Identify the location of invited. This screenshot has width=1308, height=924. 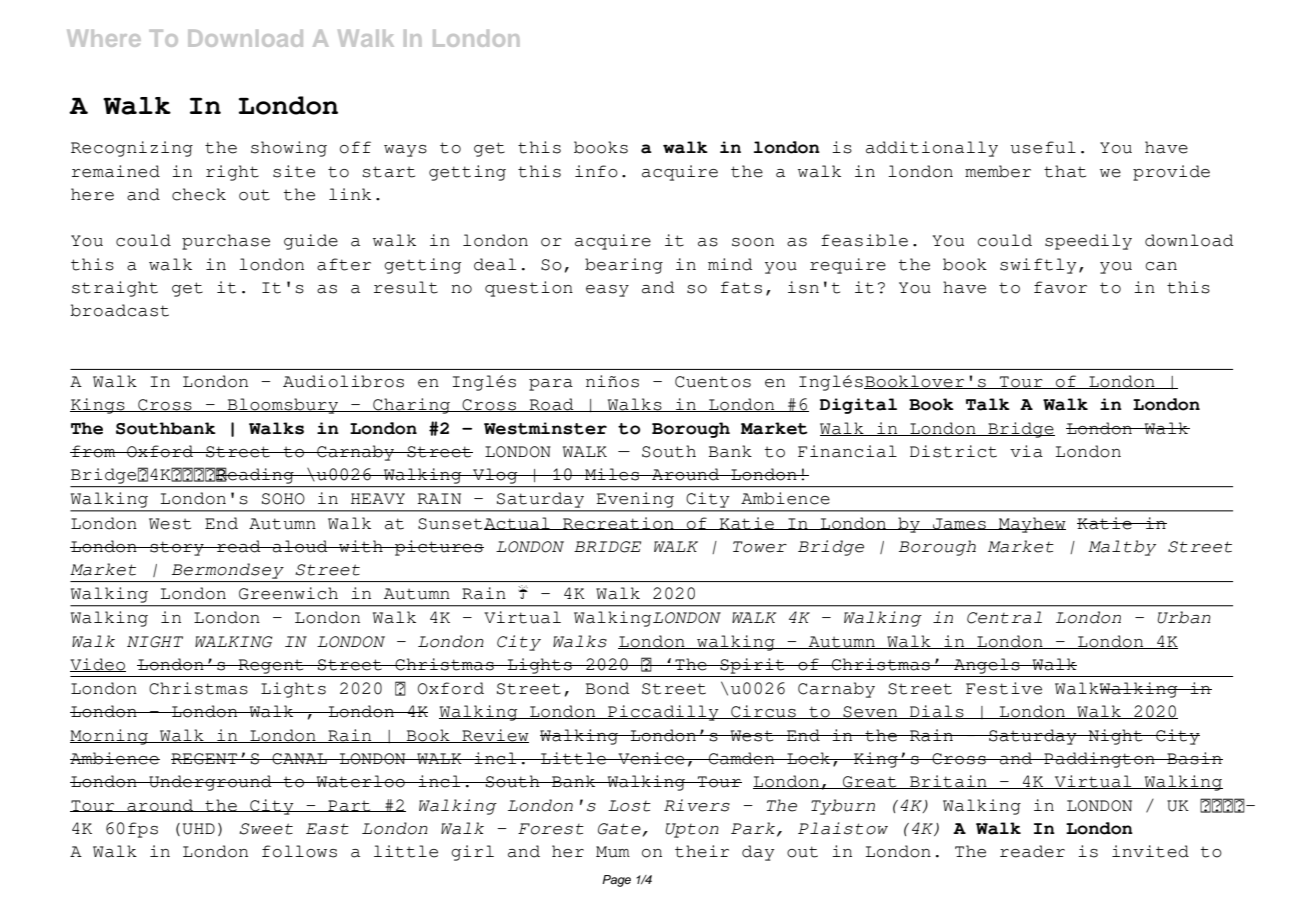
(1150, 851).
